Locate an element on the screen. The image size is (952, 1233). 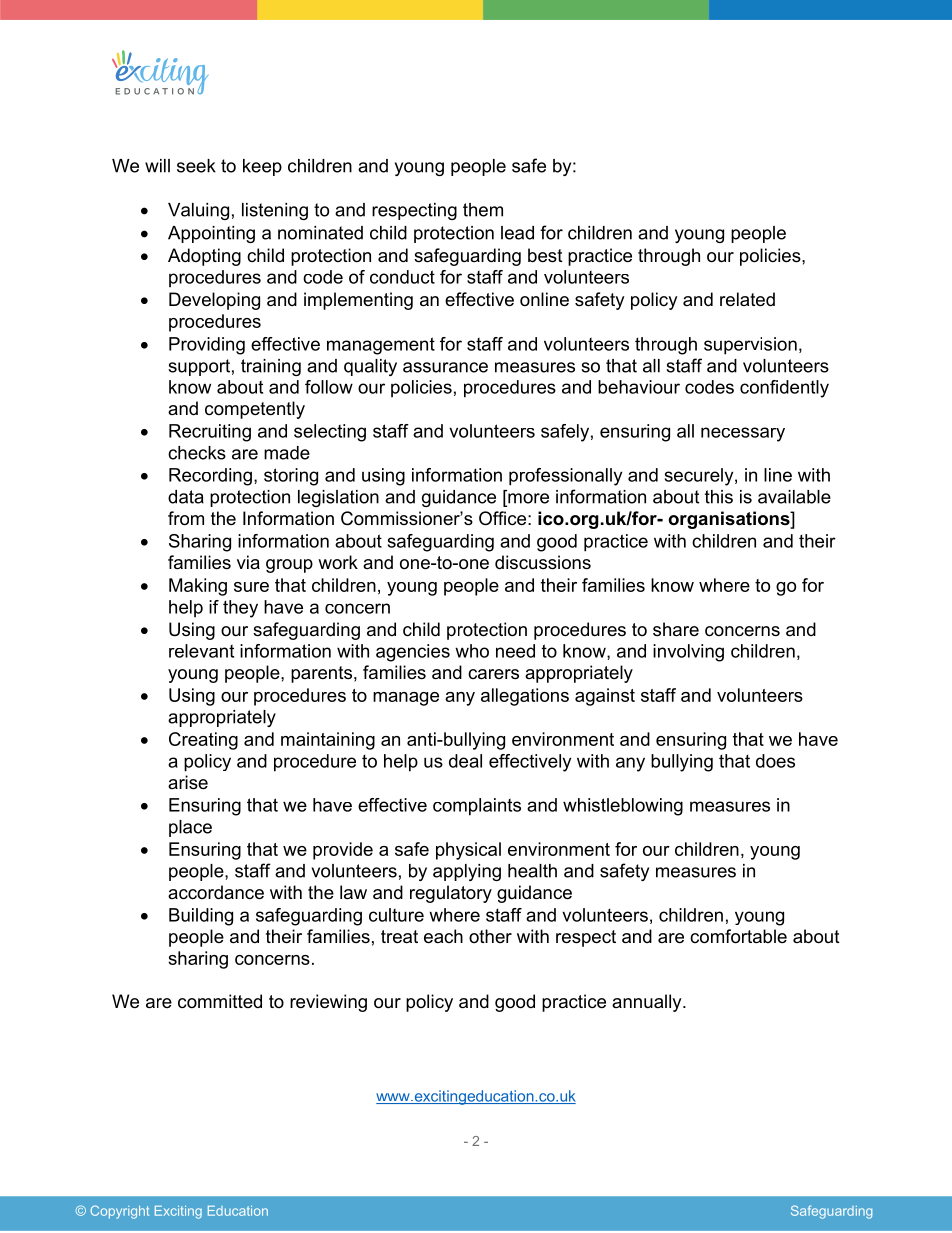
annually is located at coordinates (648, 1003).
